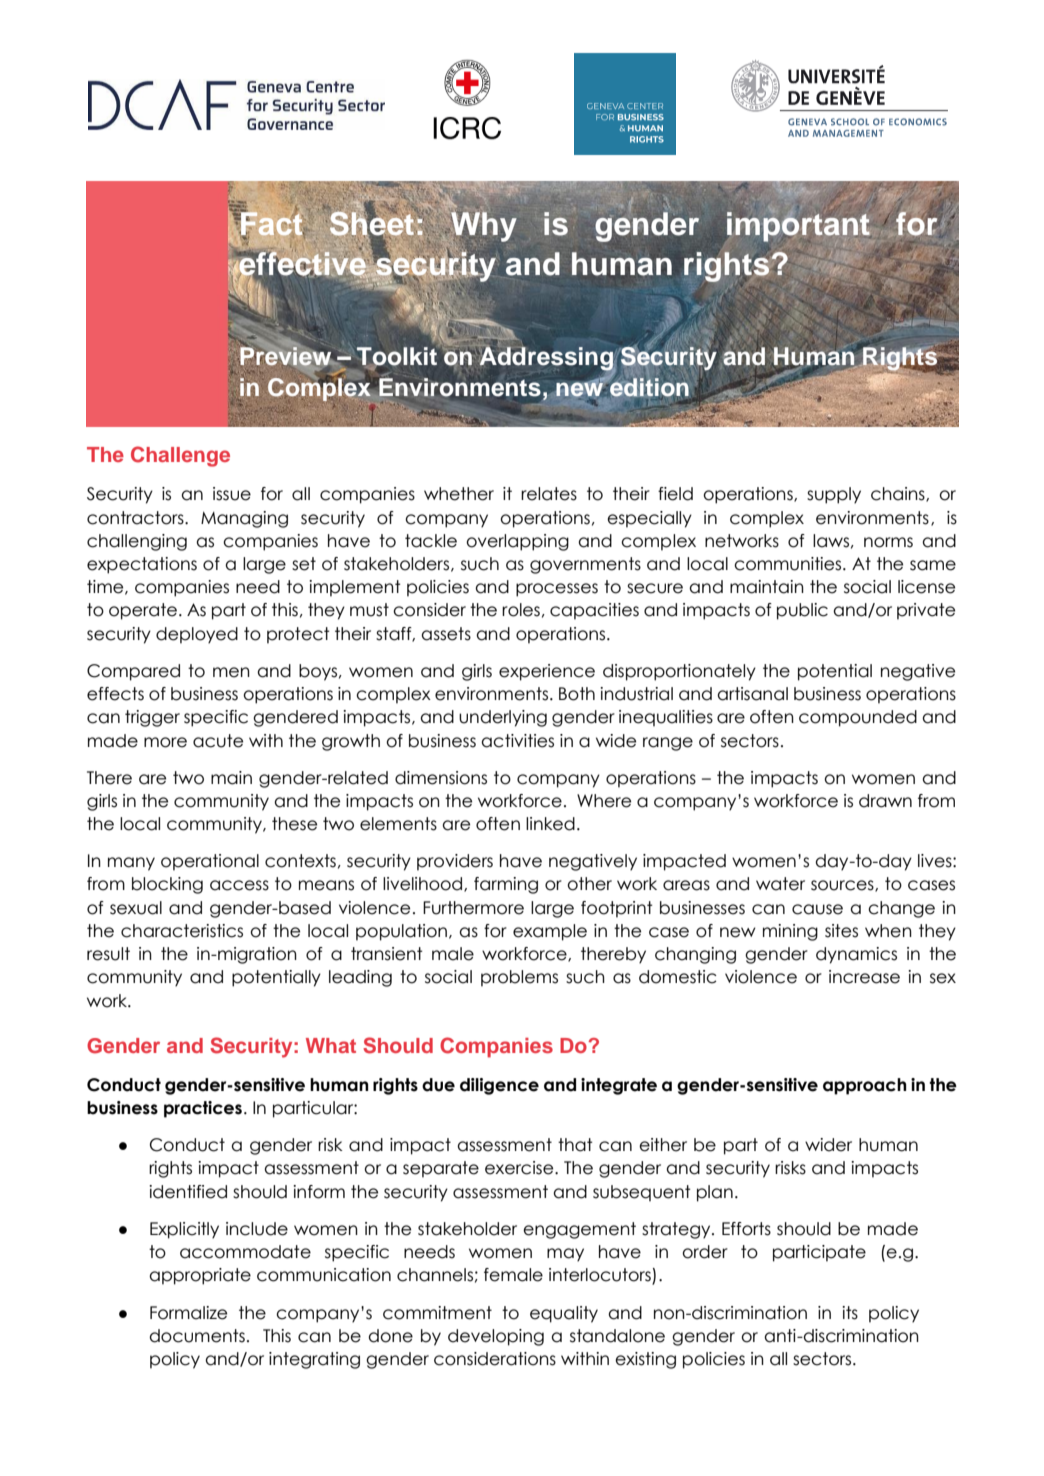 This page has width=1044, height=1476. Describe the element at coordinates (483, 227) in the page. I see `Why` at that location.
